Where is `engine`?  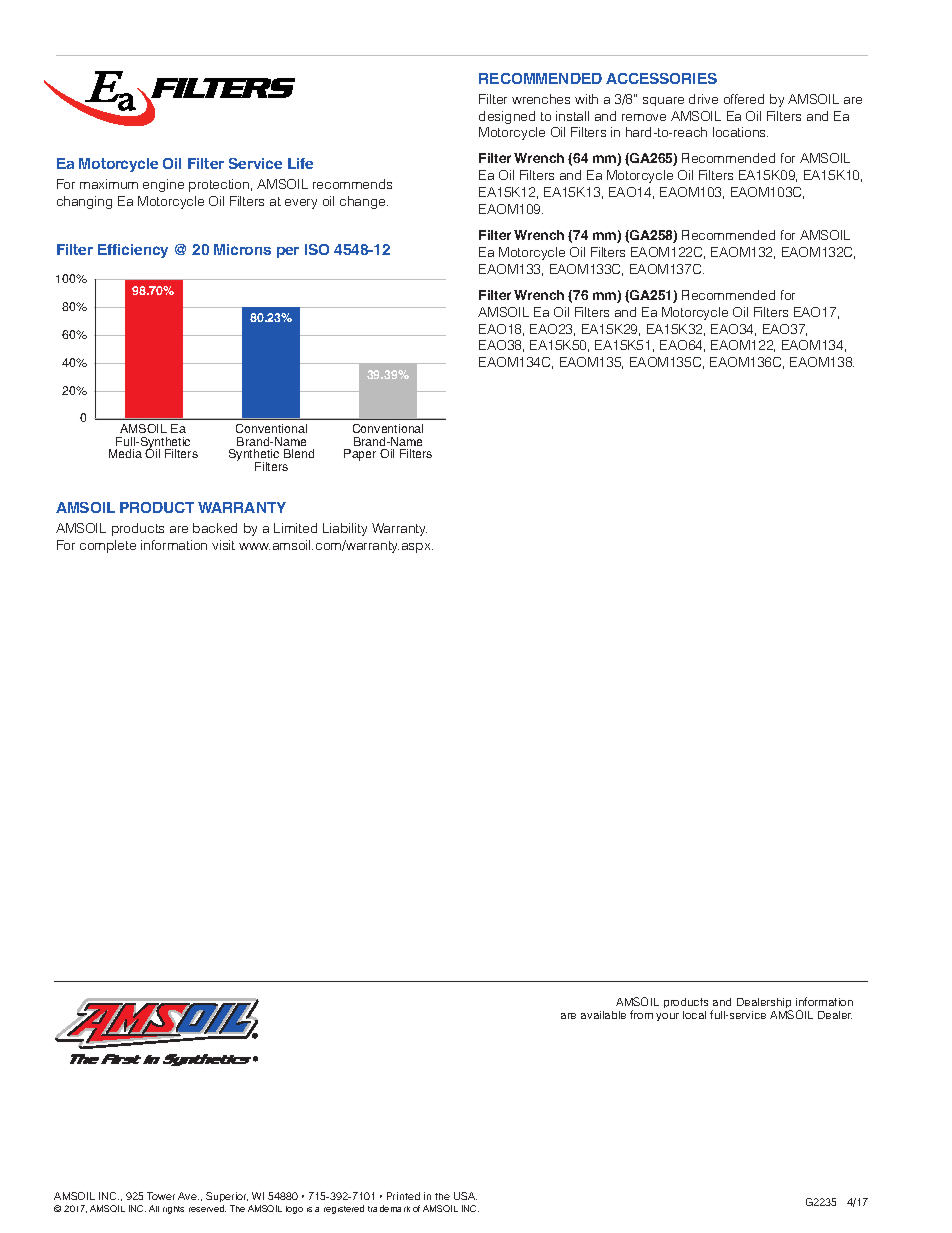
engine is located at coordinates (163, 185).
